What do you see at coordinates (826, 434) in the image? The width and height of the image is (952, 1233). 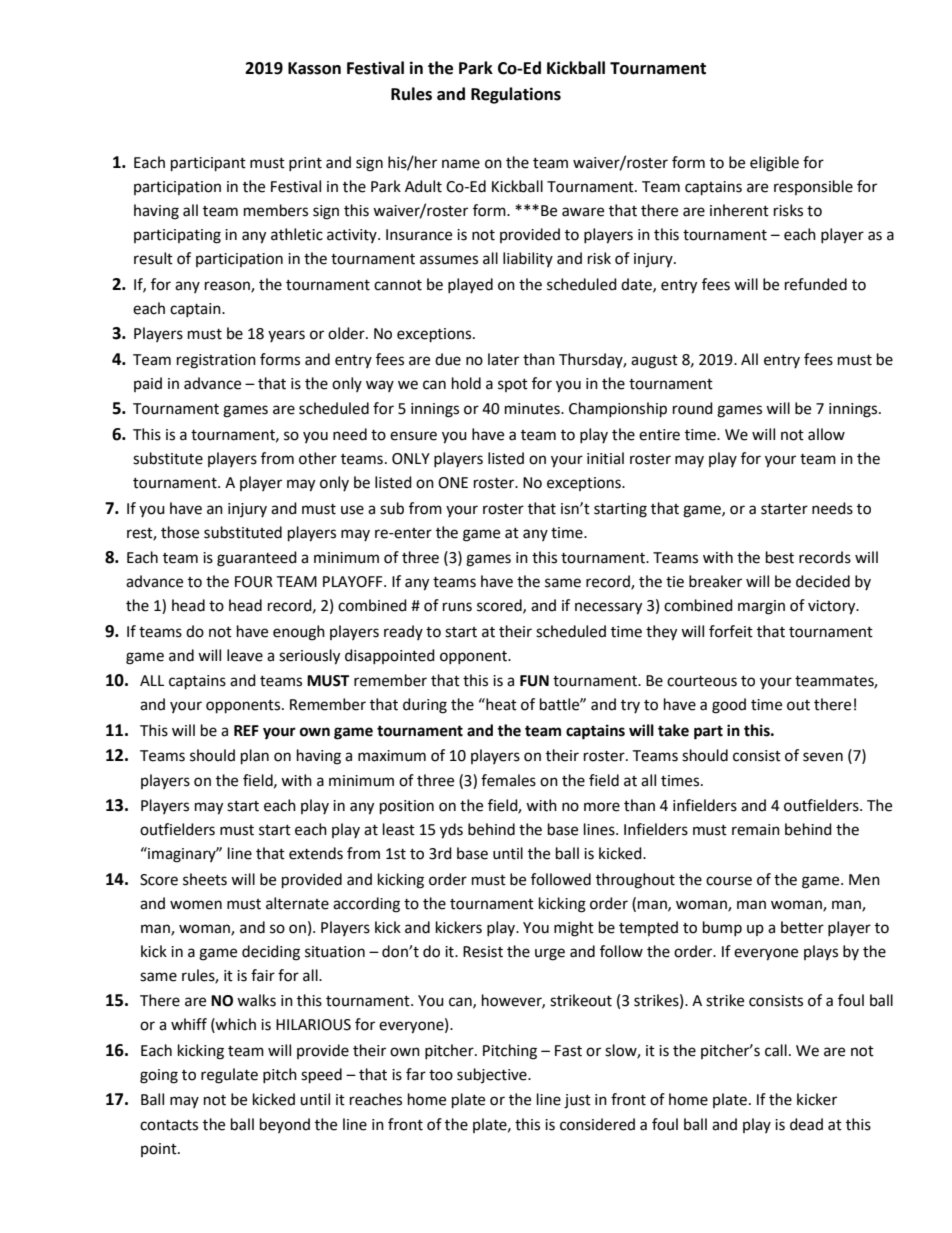 I see `allow` at bounding box center [826, 434].
